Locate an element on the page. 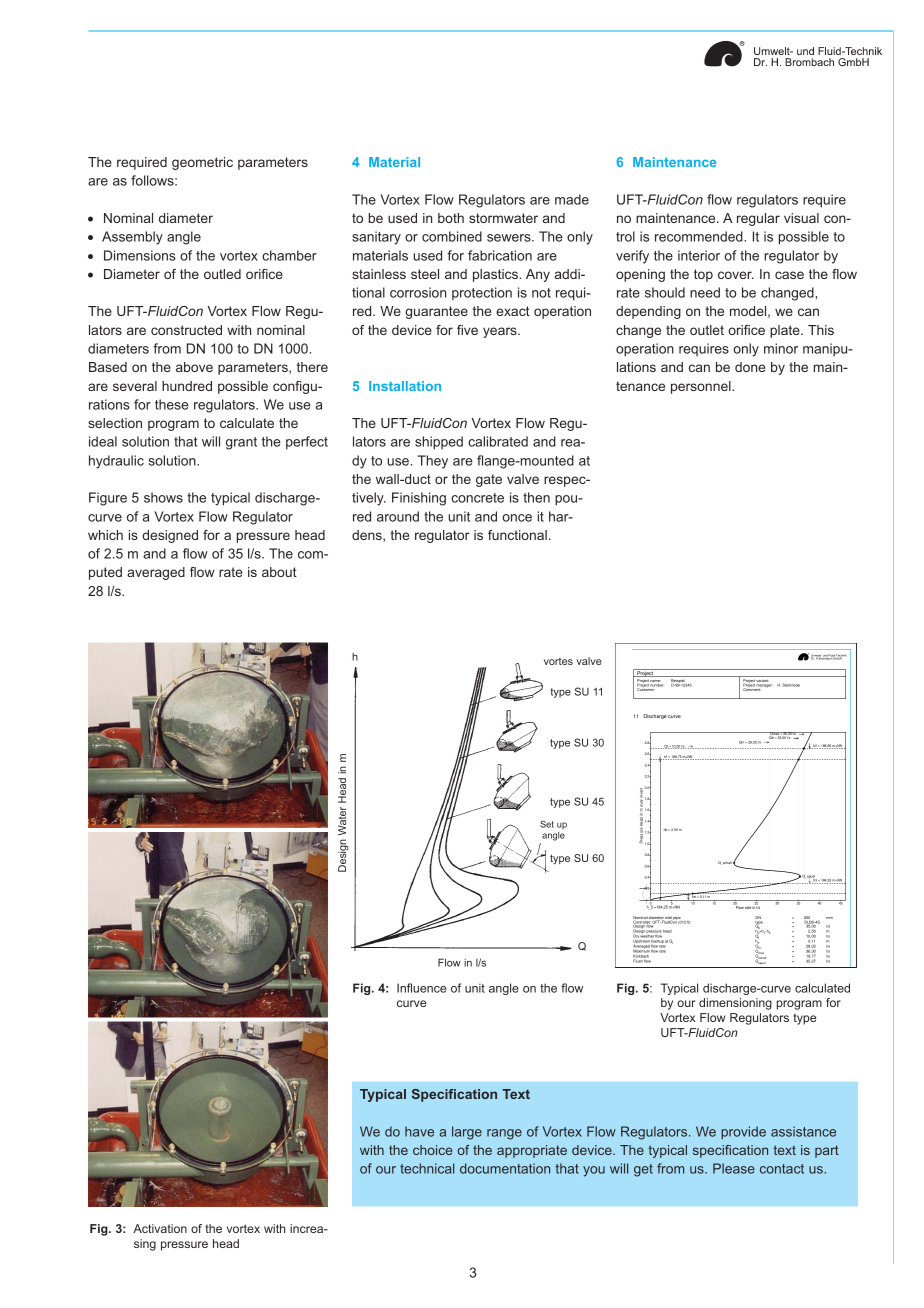 The height and width of the document is (1308, 924). both is located at coordinates (451, 218).
